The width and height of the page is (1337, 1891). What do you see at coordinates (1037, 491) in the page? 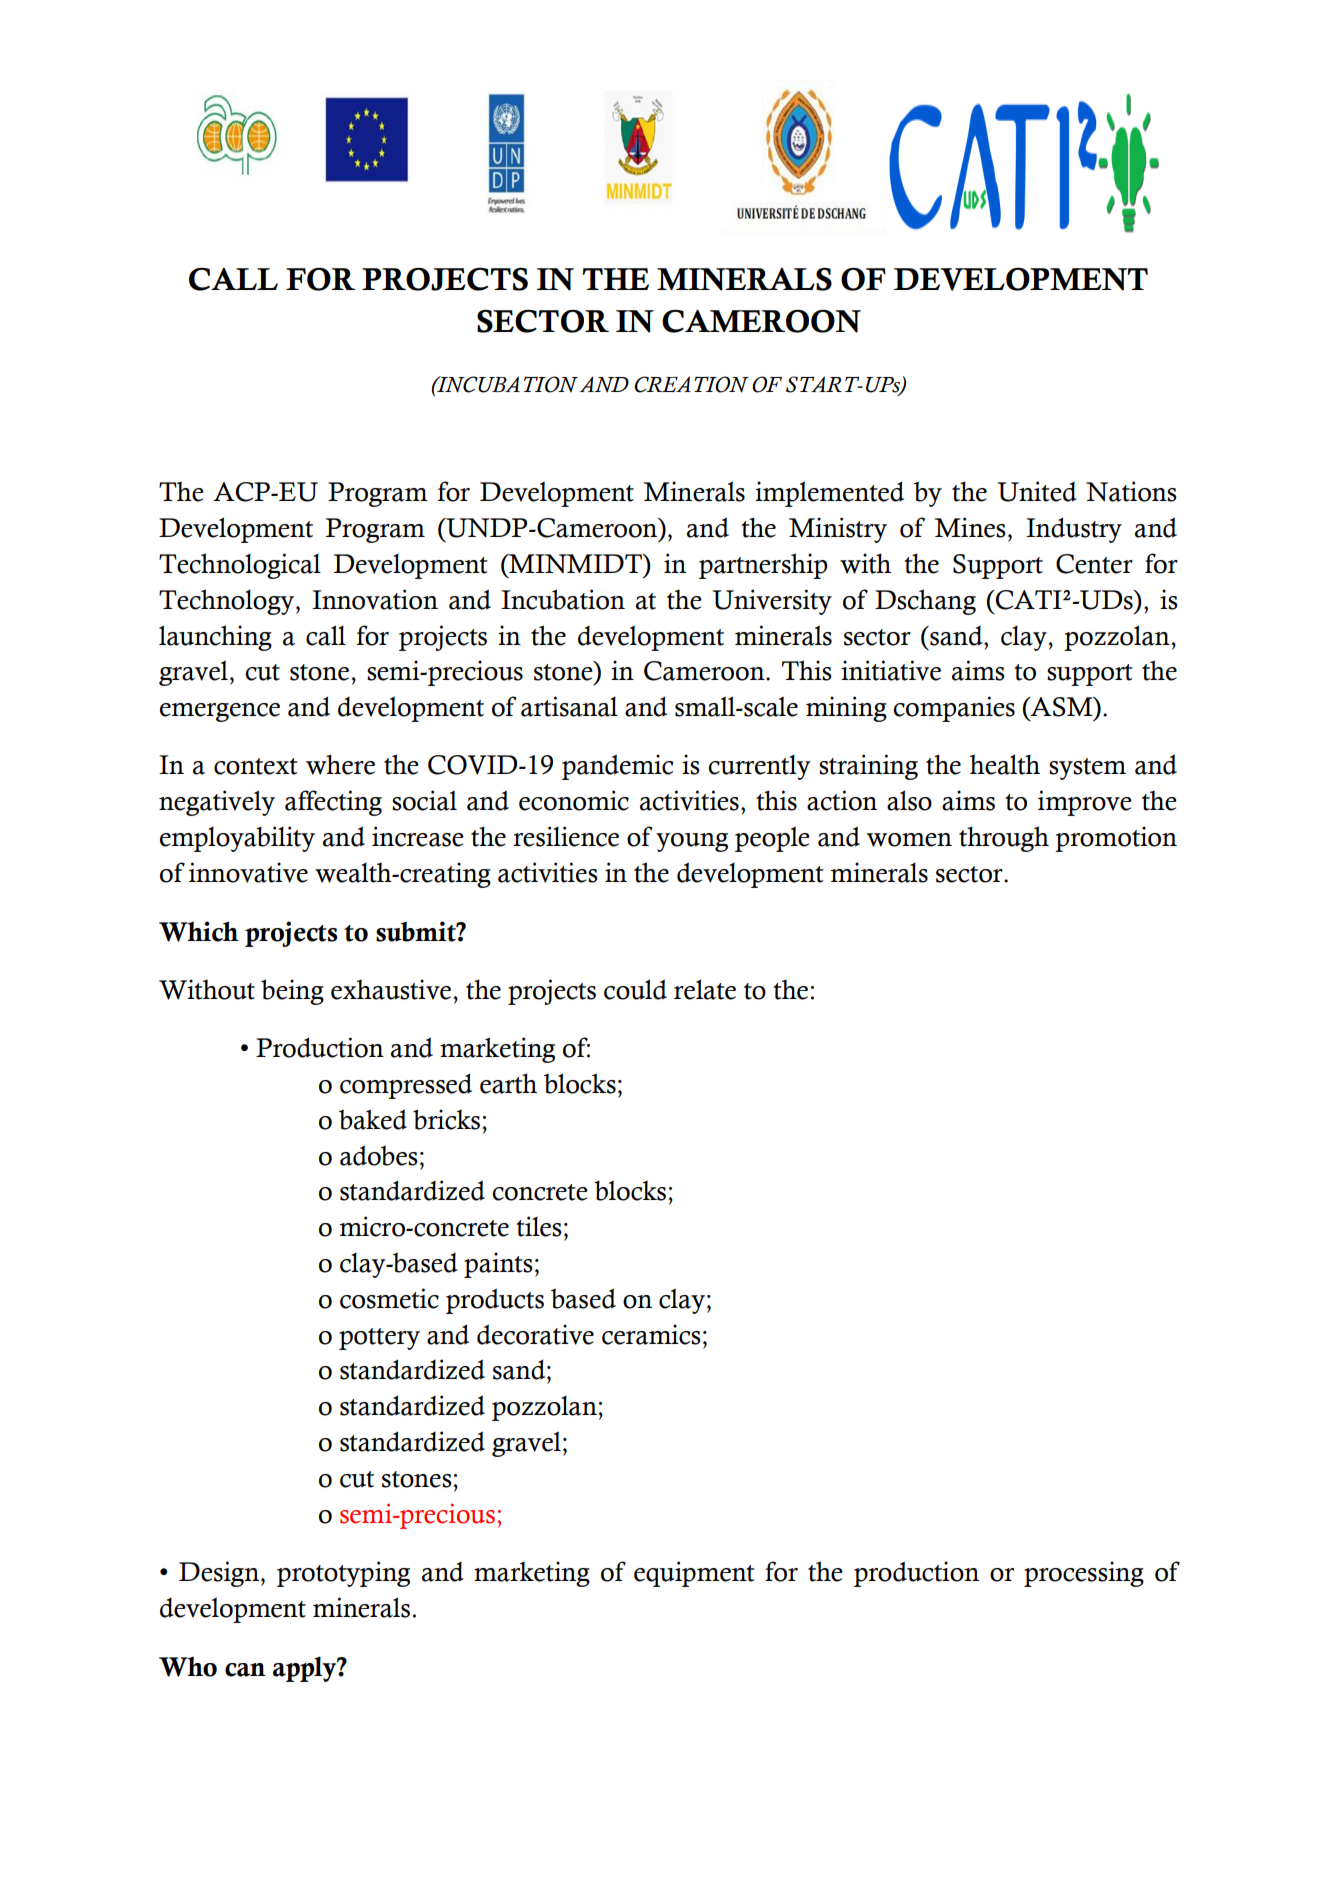
I see `United` at bounding box center [1037, 491].
